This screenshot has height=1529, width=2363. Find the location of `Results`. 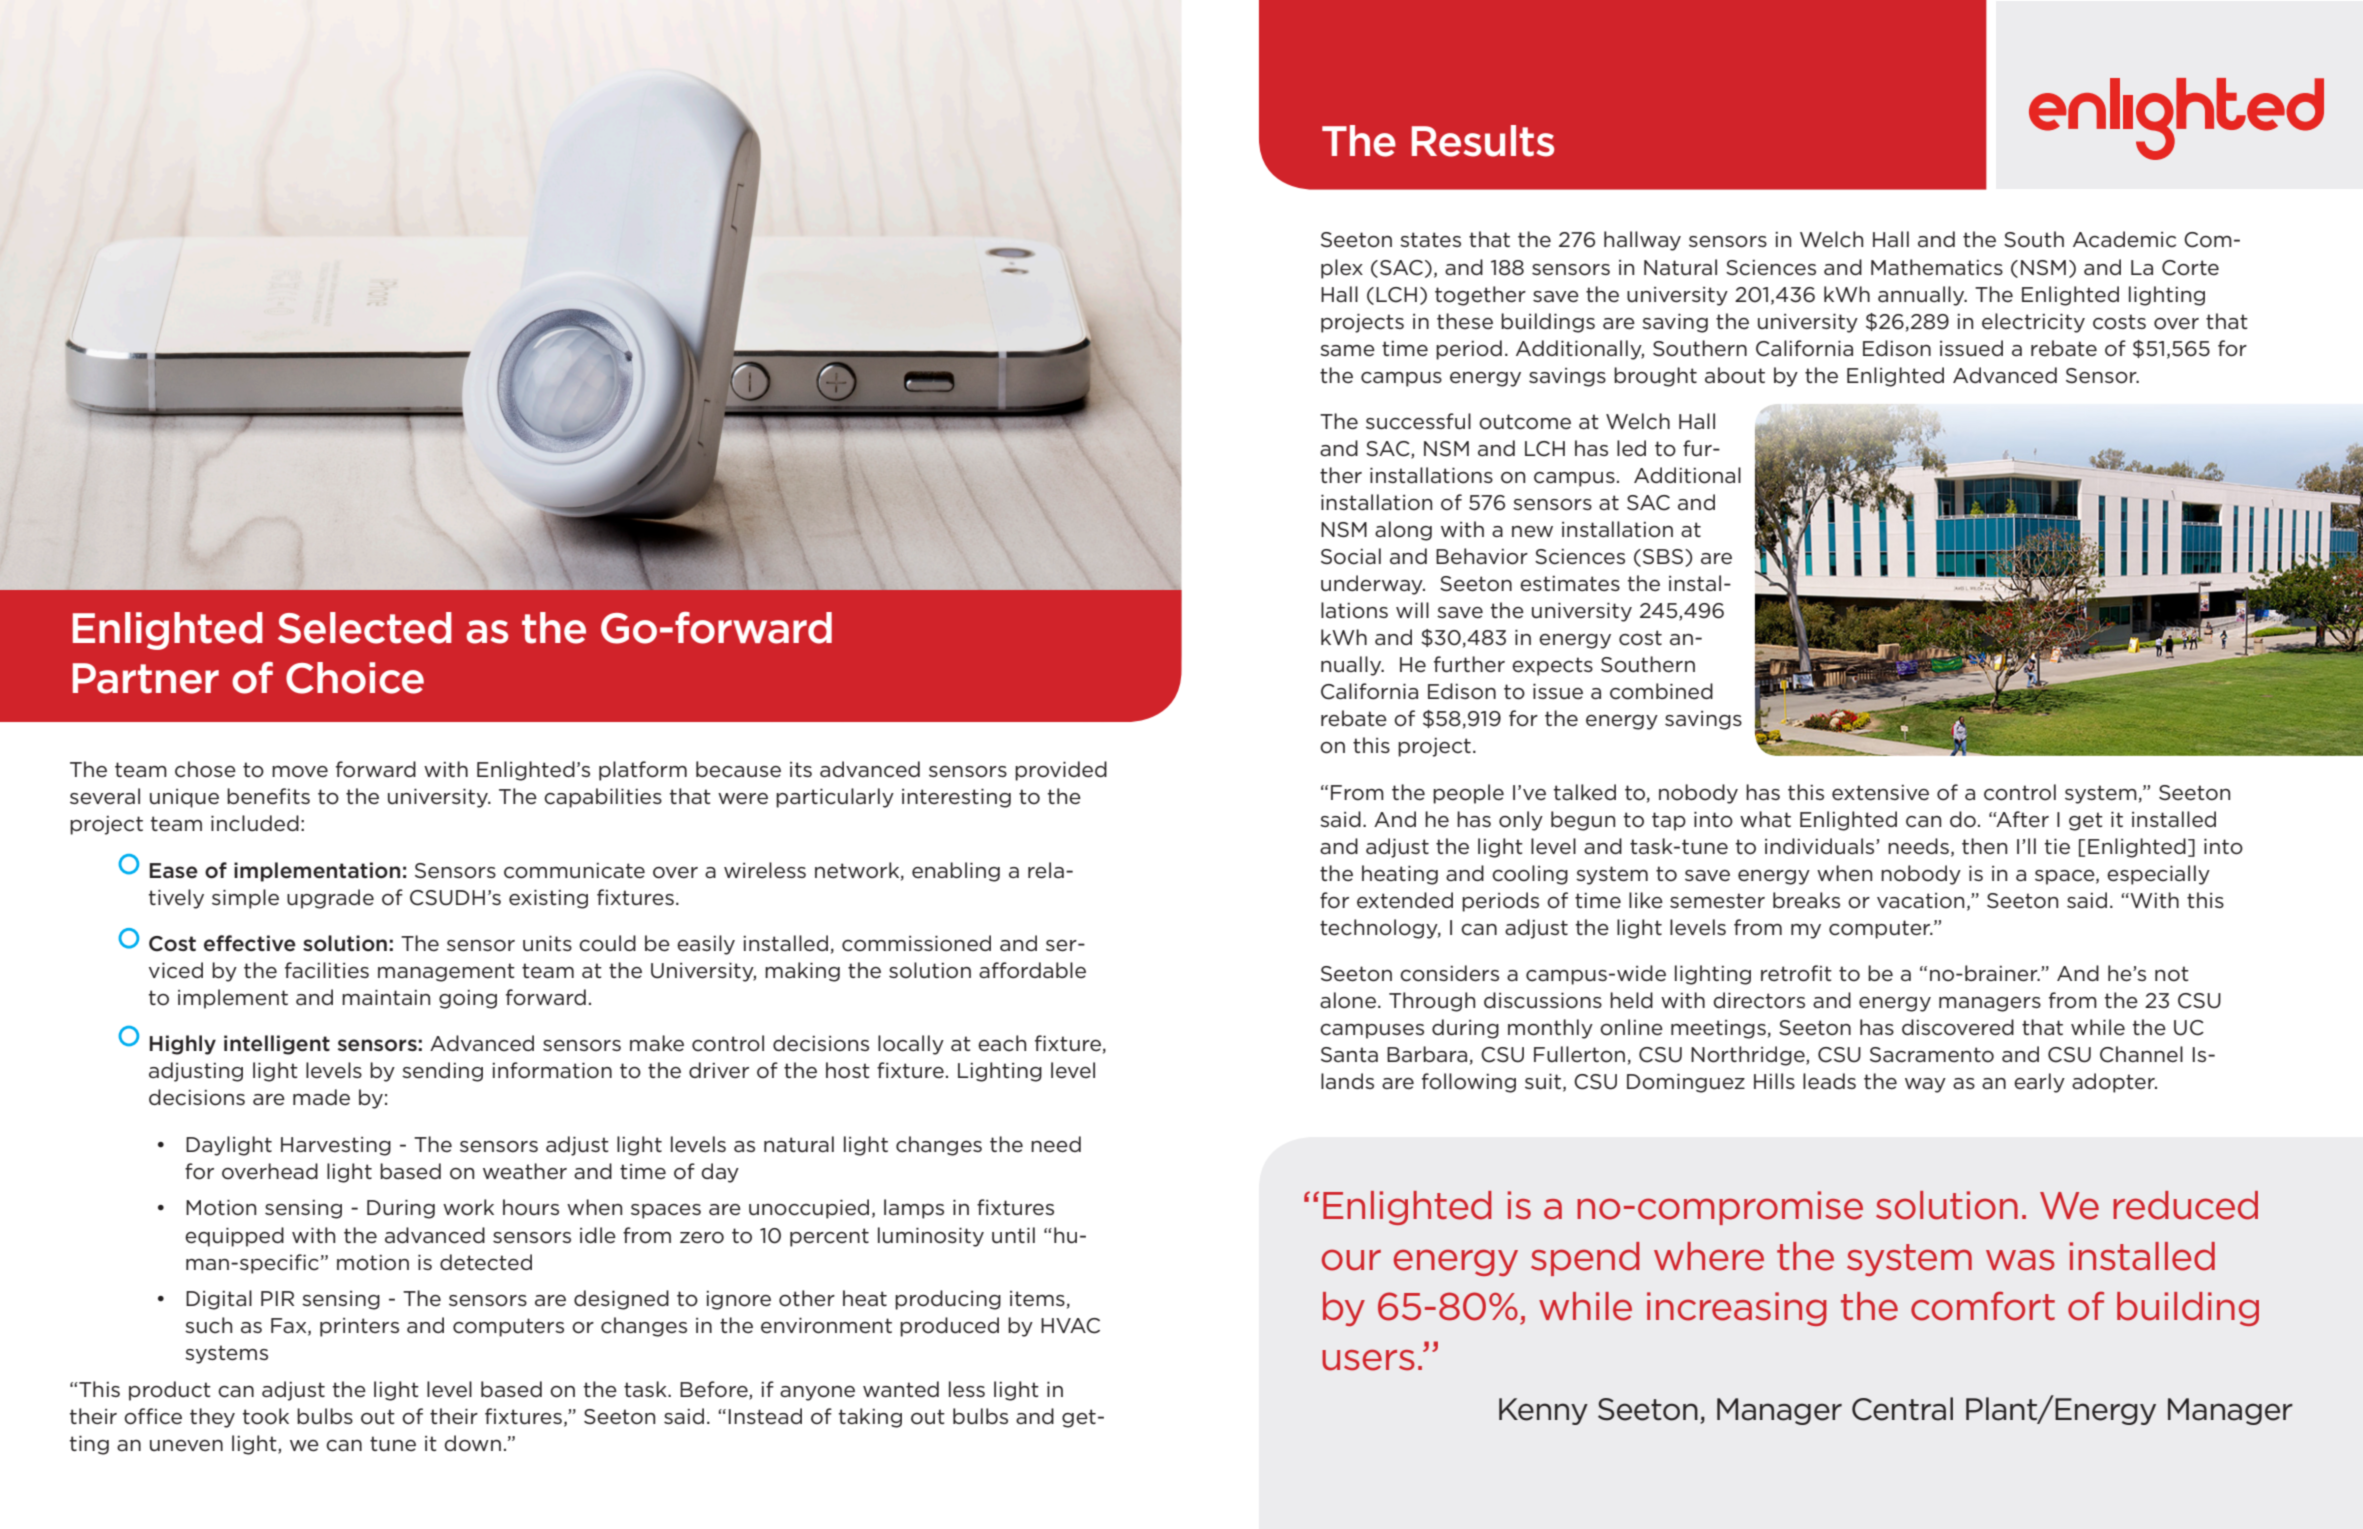

Results is located at coordinates (1483, 141).
